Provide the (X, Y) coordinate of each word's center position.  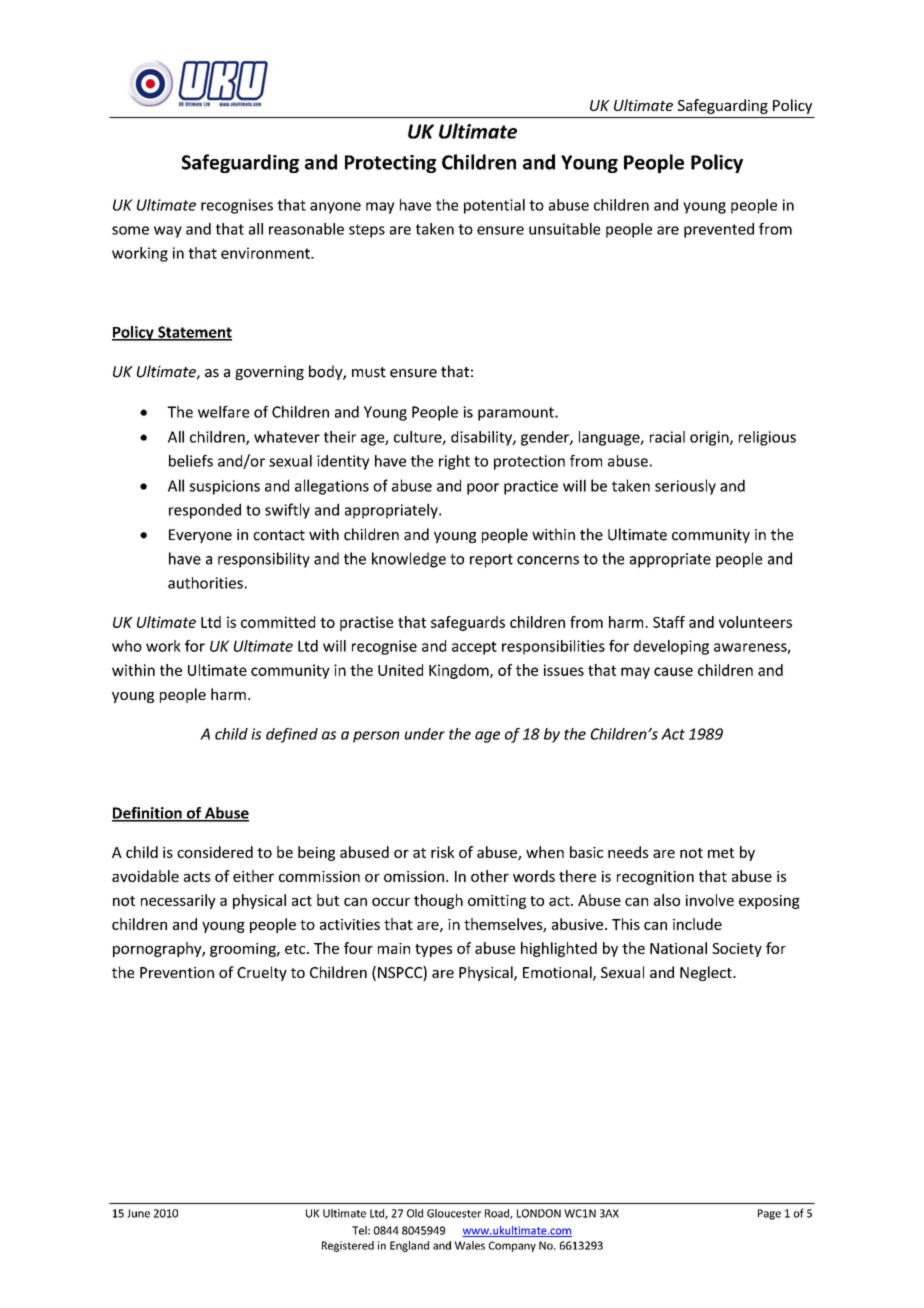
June (138, 1213)
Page (769, 1214)
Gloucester (454, 1213)
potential (494, 206)
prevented (719, 230)
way (168, 232)
